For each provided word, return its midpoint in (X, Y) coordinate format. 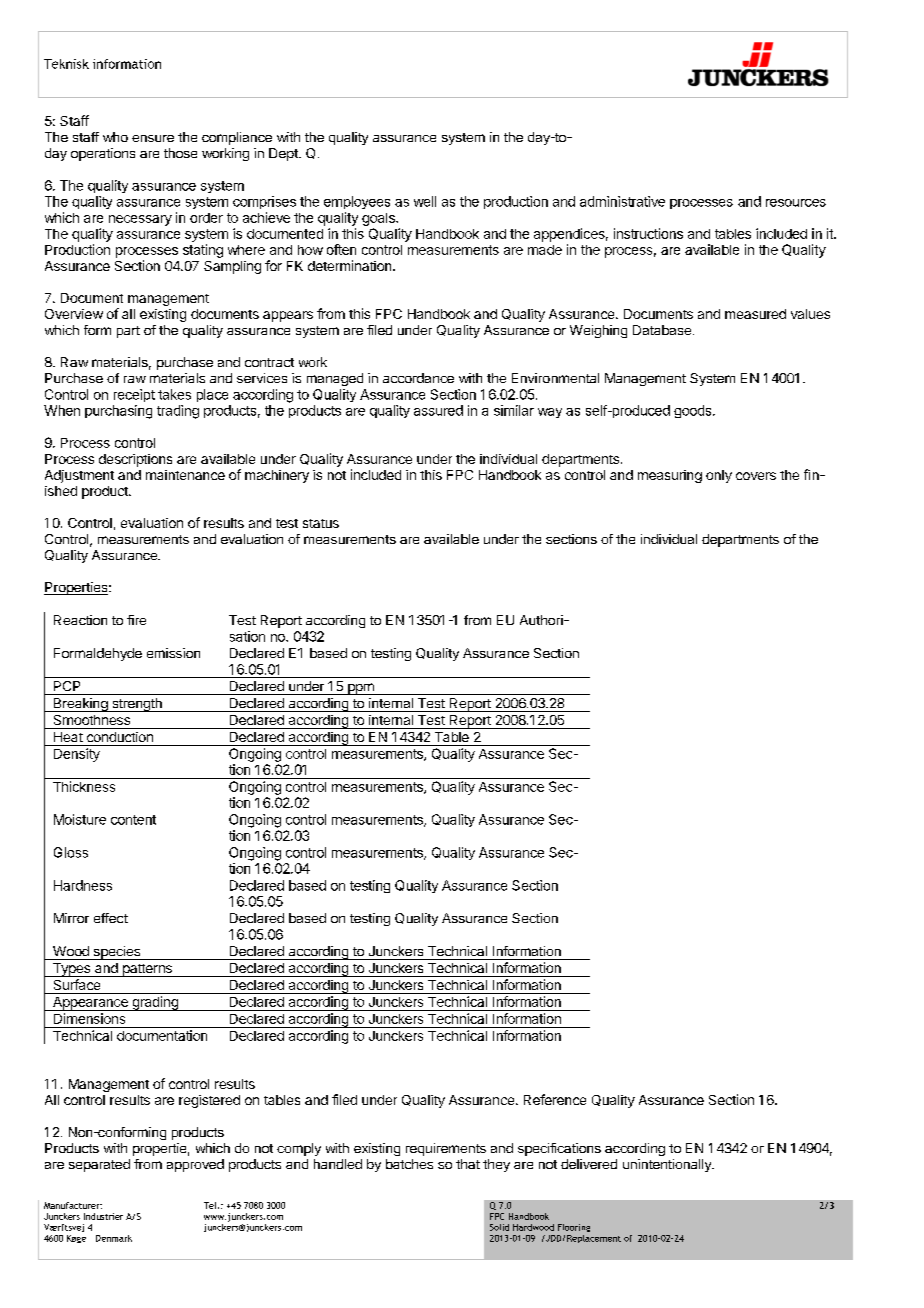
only (719, 476)
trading (178, 412)
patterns (147, 970)
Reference (555, 1099)
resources (796, 203)
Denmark (114, 1238)
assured (438, 410)
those (180, 153)
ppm (361, 689)
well (425, 201)
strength (137, 705)
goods (694, 411)
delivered (589, 1164)
